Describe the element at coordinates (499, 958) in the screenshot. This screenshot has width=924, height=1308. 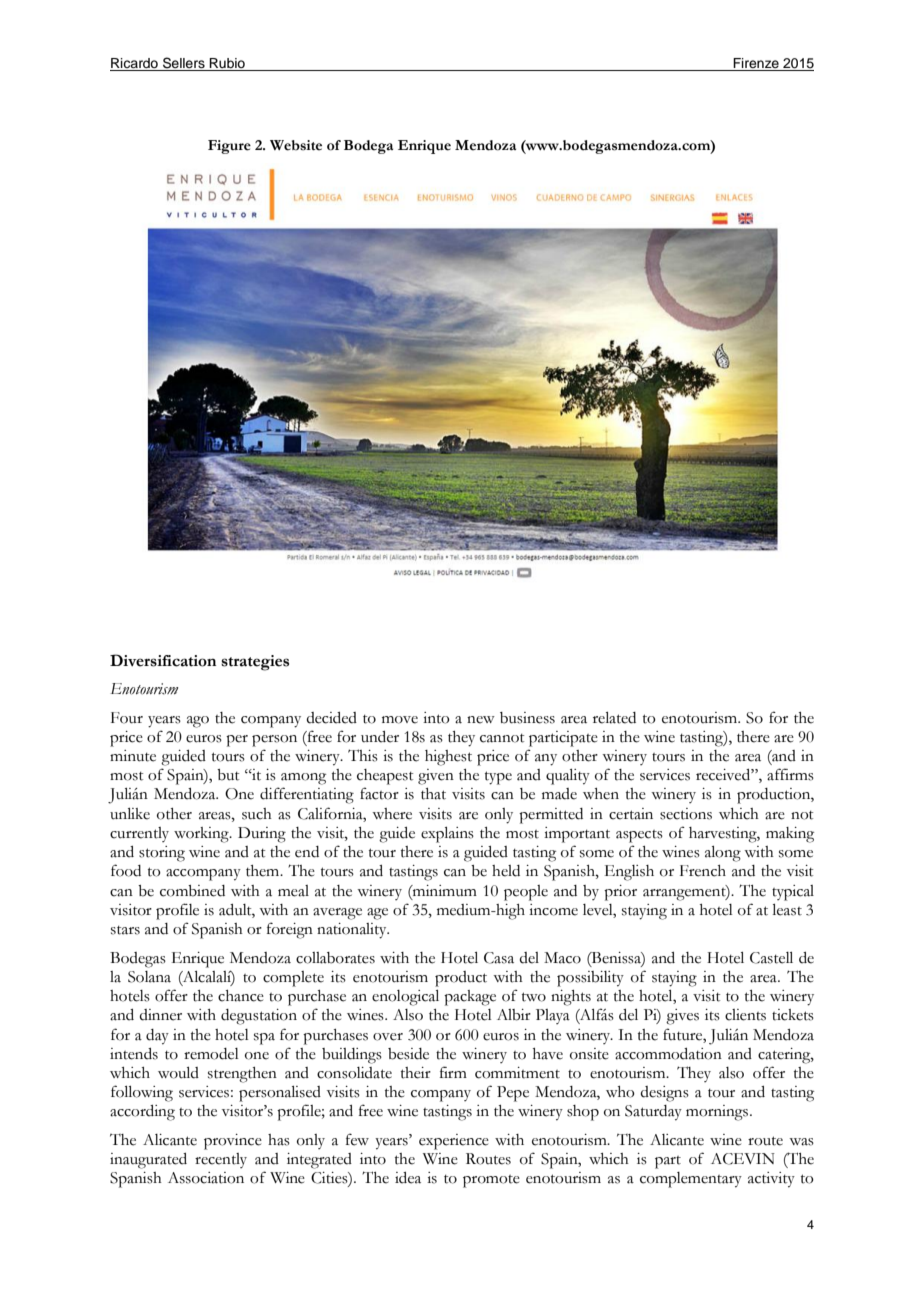
I see `Casa` at that location.
